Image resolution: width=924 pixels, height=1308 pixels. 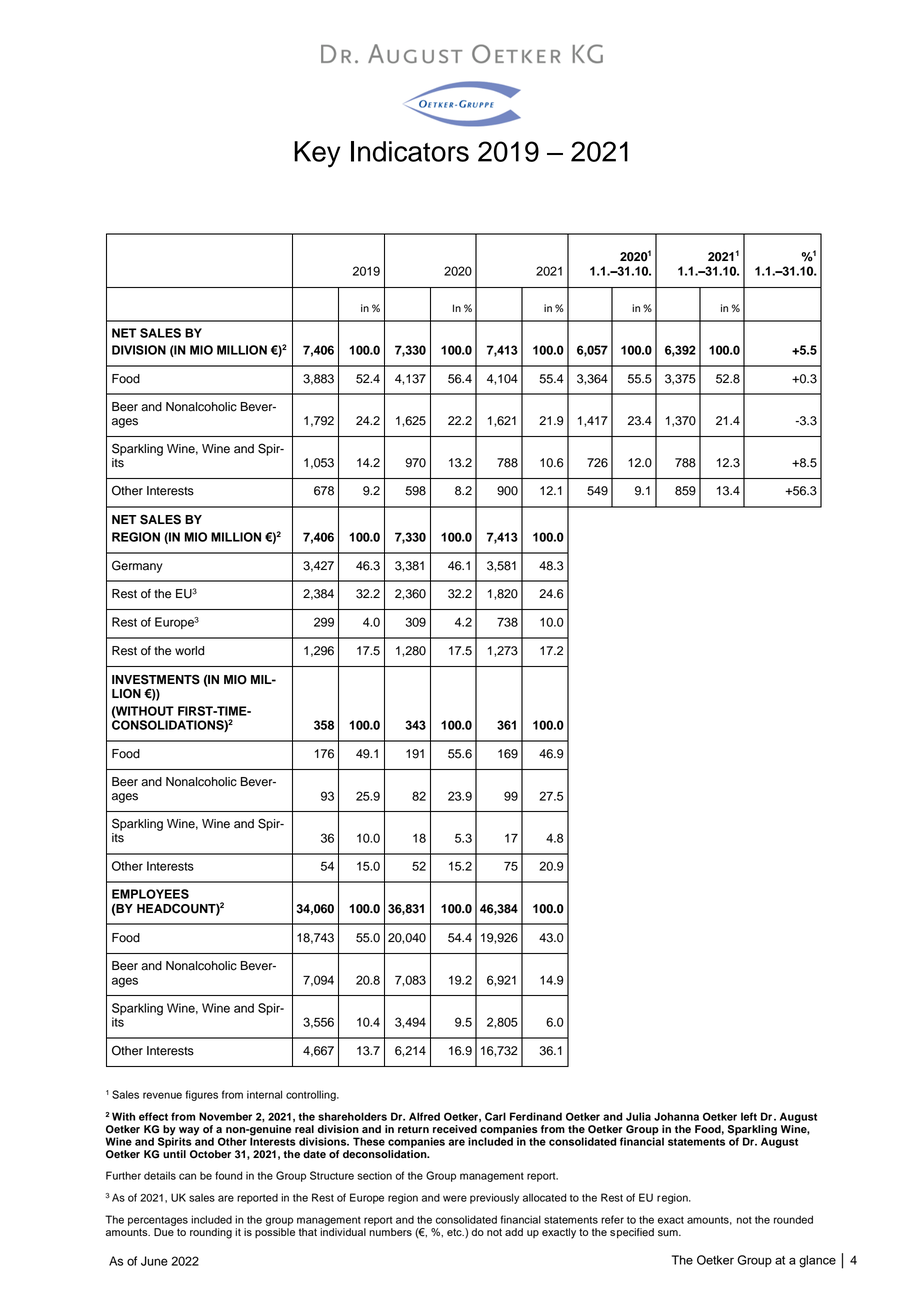 I want to click on INVESTMENTS, so click(x=156, y=679).
